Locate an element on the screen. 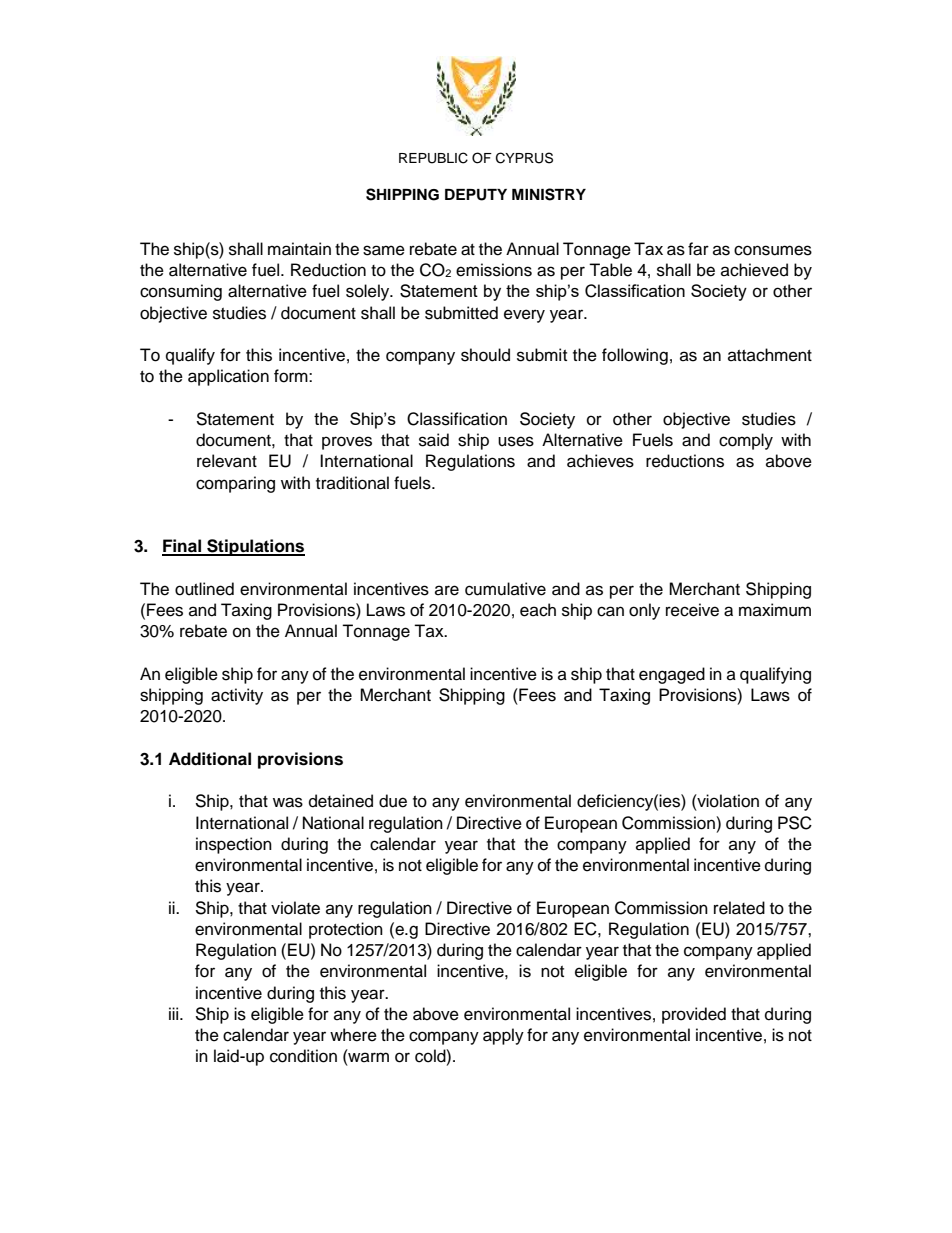  uses is located at coordinates (516, 441).
